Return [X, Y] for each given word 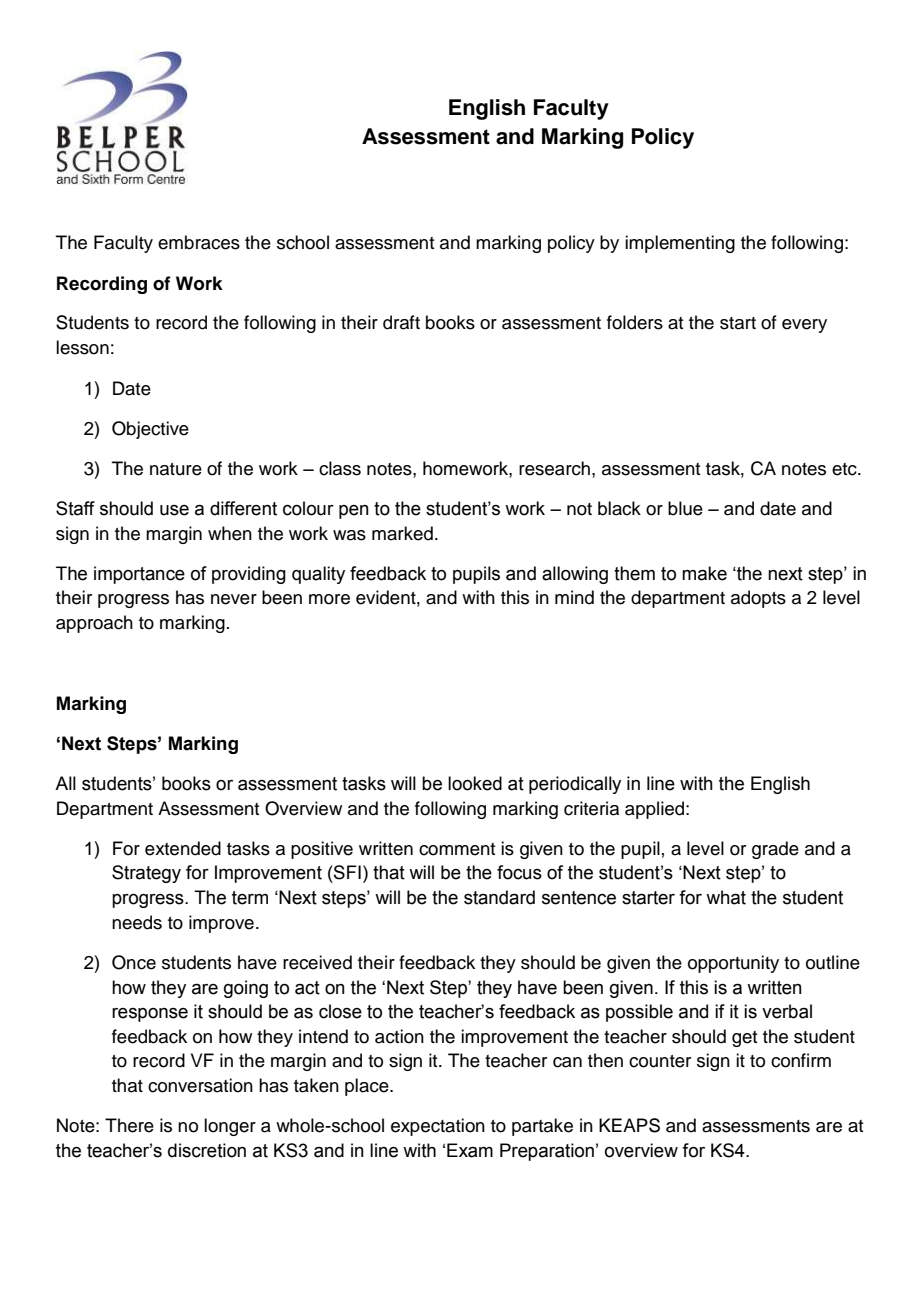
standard [499, 897]
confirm [801, 1060]
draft [401, 322]
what [726, 897]
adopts [758, 599]
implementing [680, 244]
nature [176, 469]
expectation [438, 1127]
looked [475, 783]
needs [137, 922]
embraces [199, 242]
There [129, 1125]
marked [402, 533]
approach [94, 624]
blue [685, 508]
